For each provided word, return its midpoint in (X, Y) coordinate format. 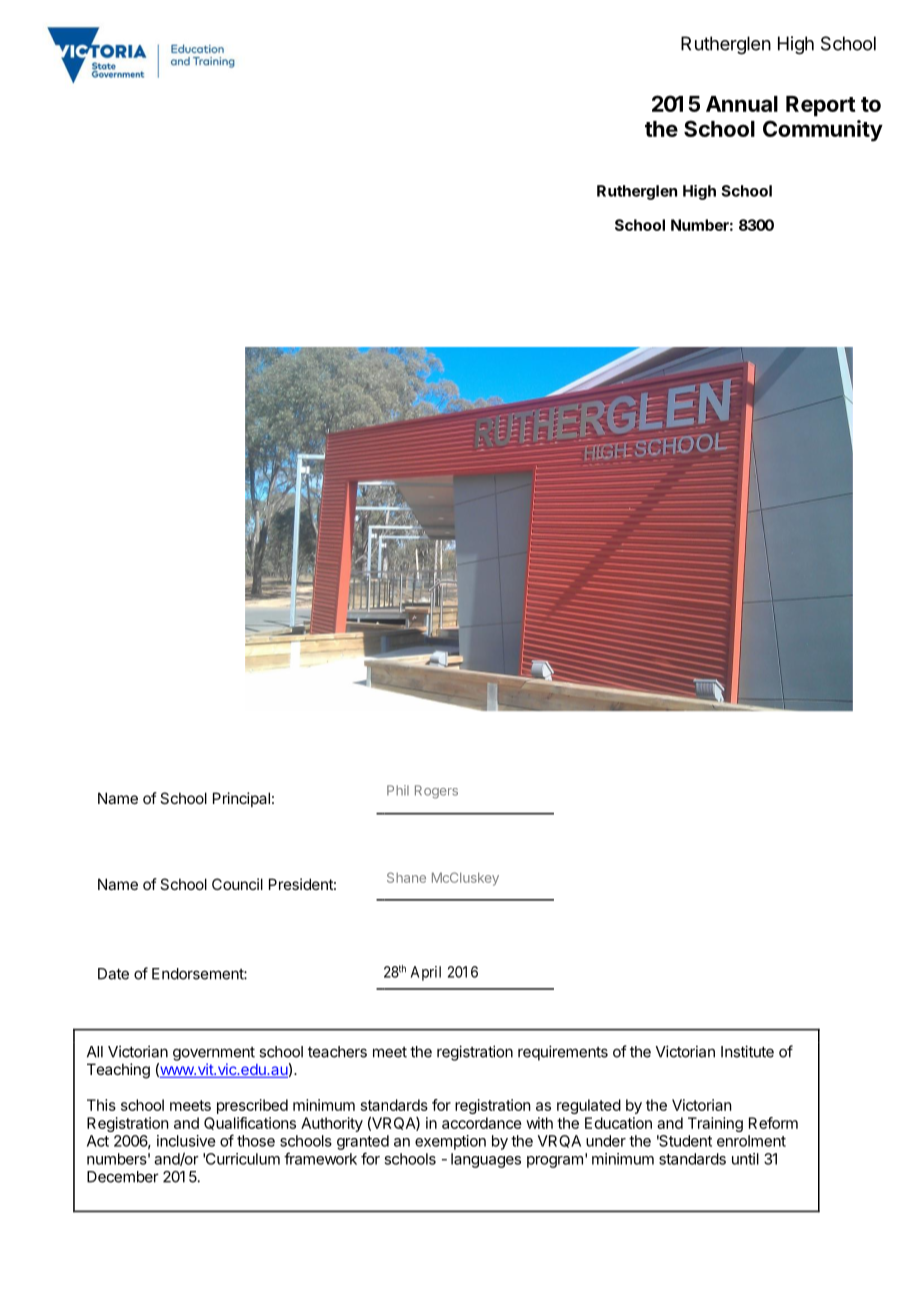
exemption (450, 1142)
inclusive (186, 1141)
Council (237, 884)
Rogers (436, 792)
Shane (406, 877)
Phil (398, 790)
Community (823, 131)
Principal (241, 799)
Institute (747, 1051)
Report (820, 106)
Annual (742, 104)
